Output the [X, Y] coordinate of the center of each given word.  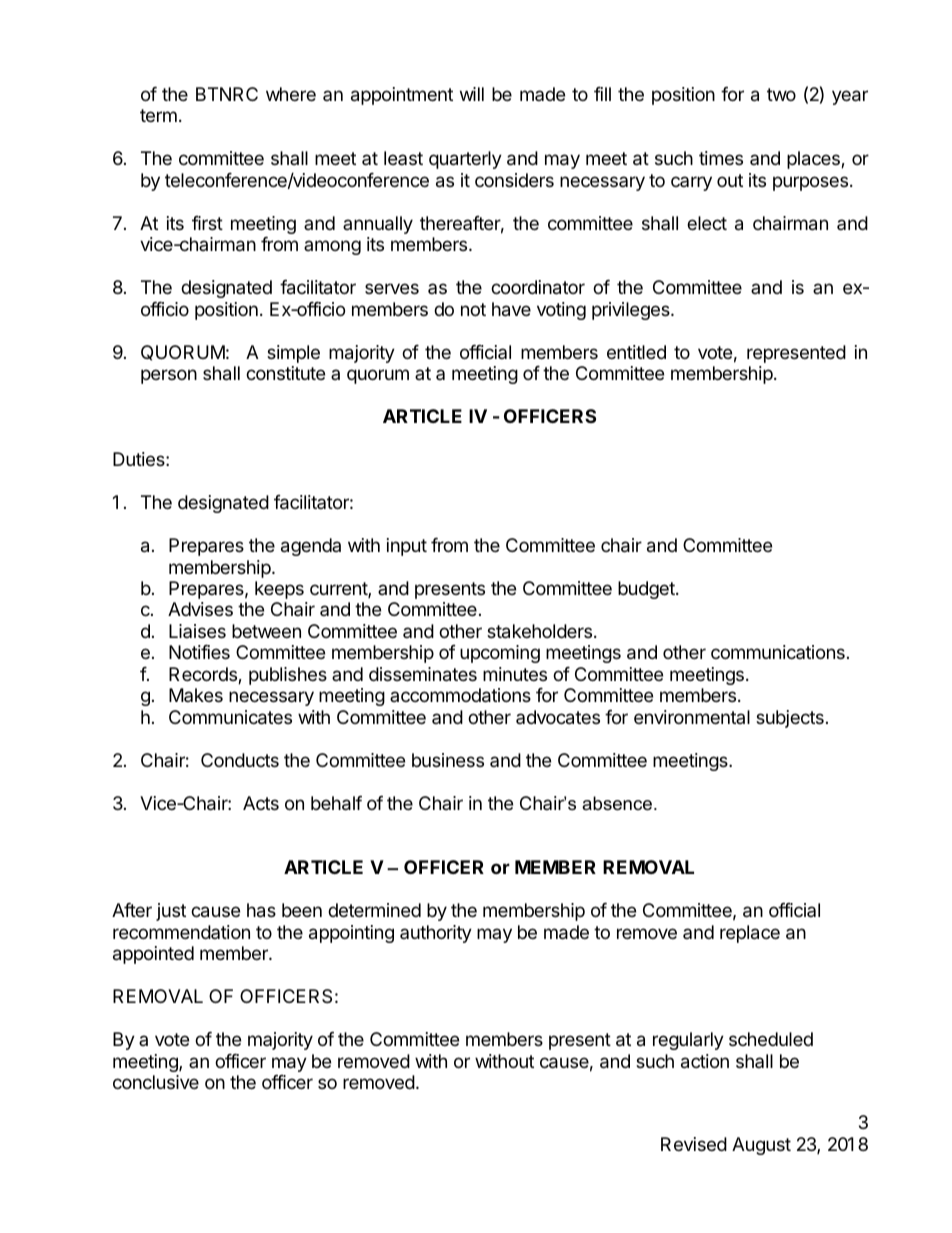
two [781, 94]
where [291, 94]
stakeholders [539, 631]
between [266, 631]
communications [778, 652]
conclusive [156, 1082]
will [472, 94]
